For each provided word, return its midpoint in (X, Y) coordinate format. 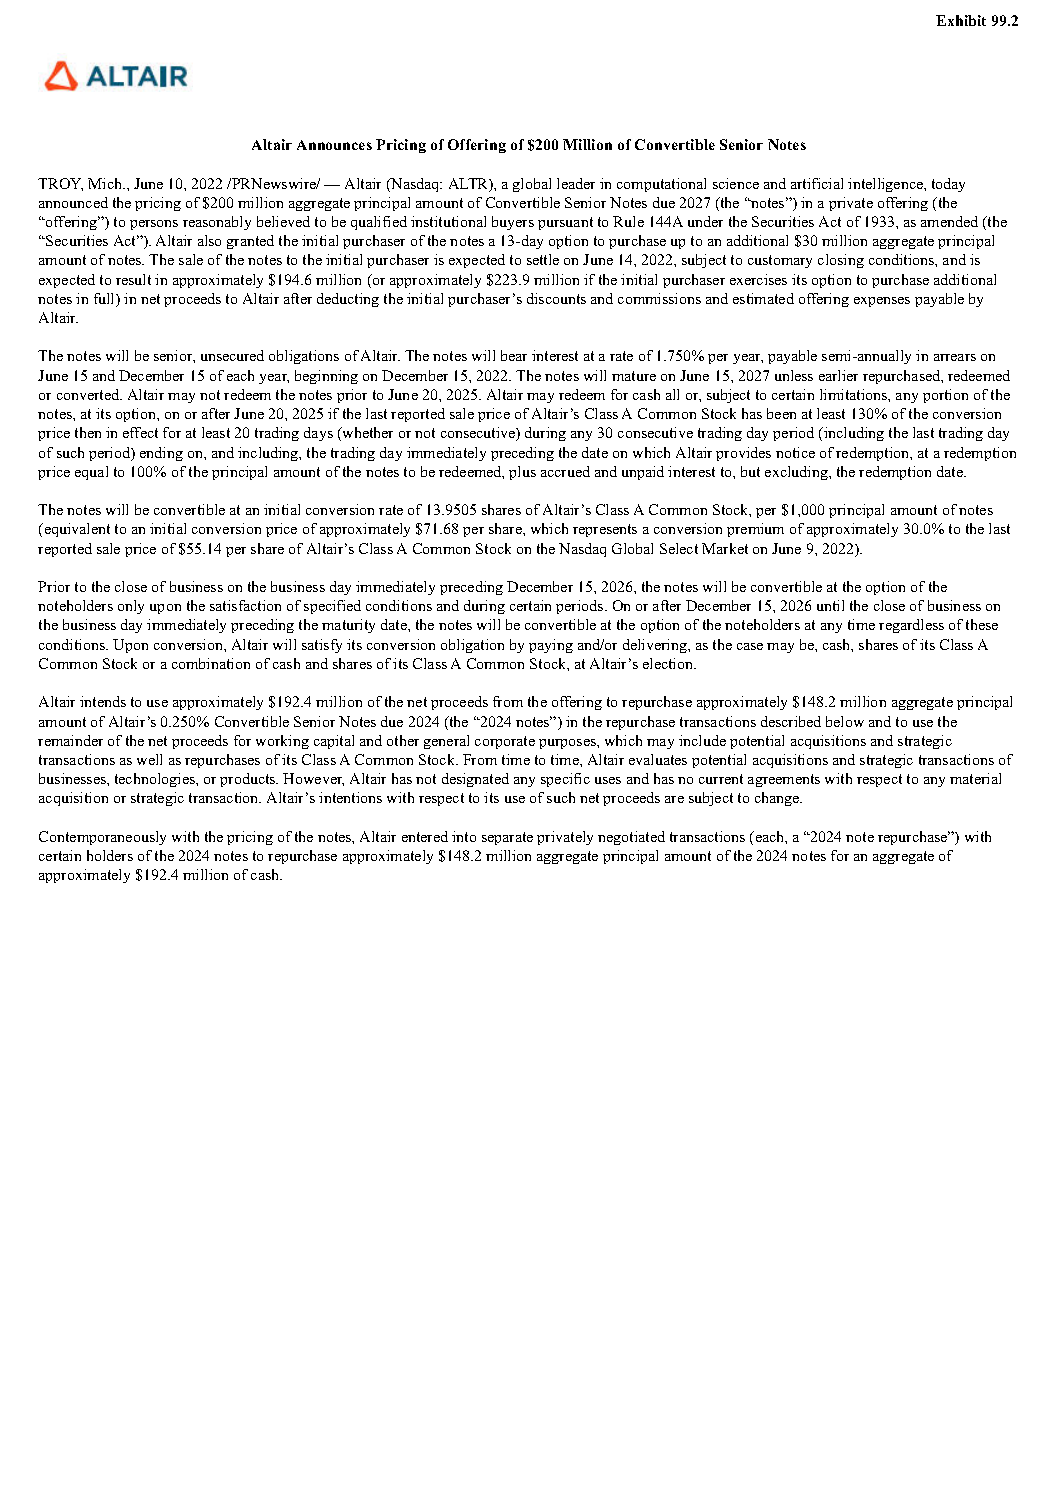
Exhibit (961, 20)
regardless (911, 626)
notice (795, 452)
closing (841, 261)
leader (576, 183)
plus (522, 473)
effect (140, 432)
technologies (156, 780)
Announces (334, 145)
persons (154, 225)
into (464, 836)
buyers (513, 223)
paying (551, 646)
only (131, 607)
